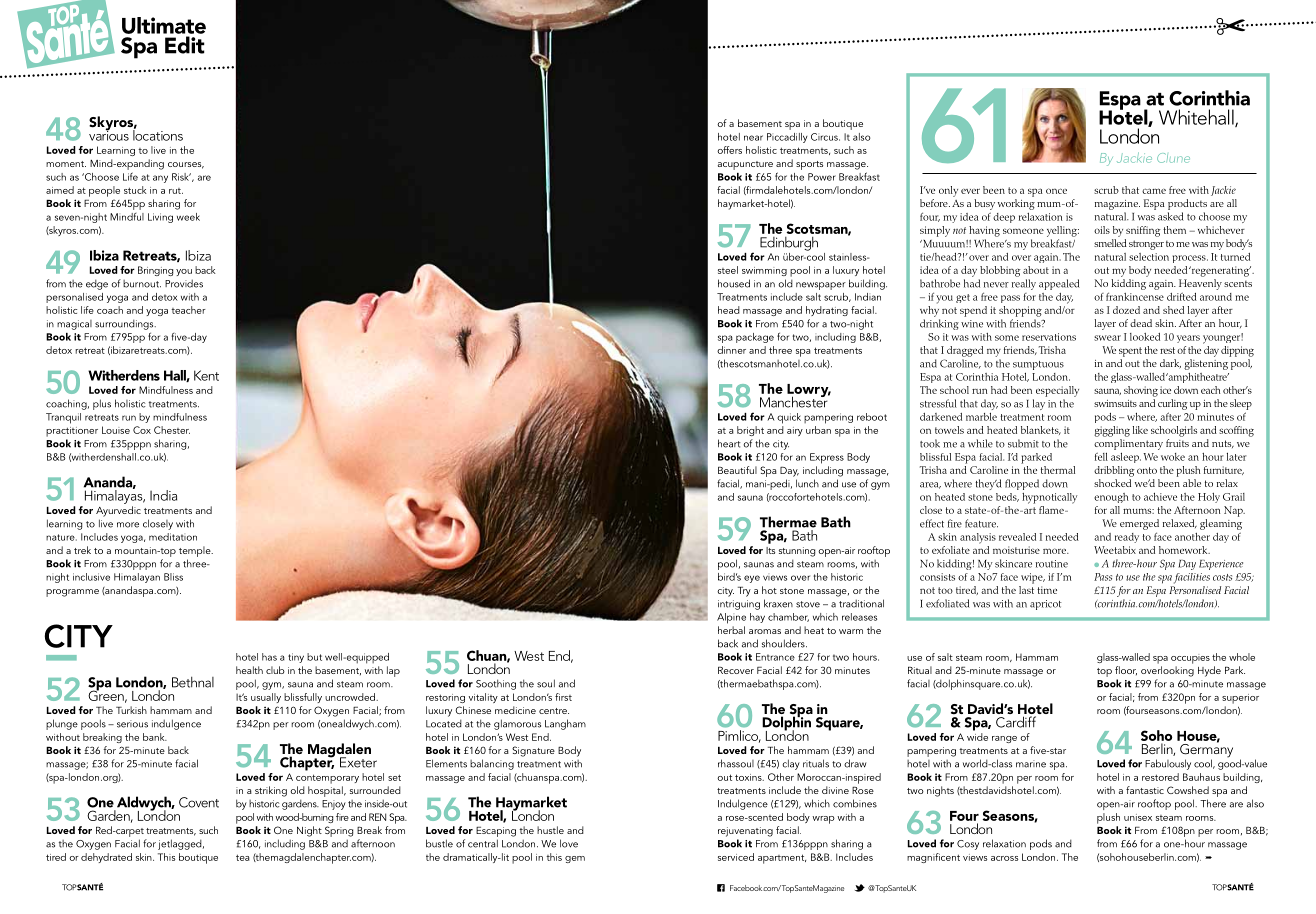 This document has width=1316, height=914. What do you see at coordinates (196, 551) in the document?
I see `temple` at bounding box center [196, 551].
